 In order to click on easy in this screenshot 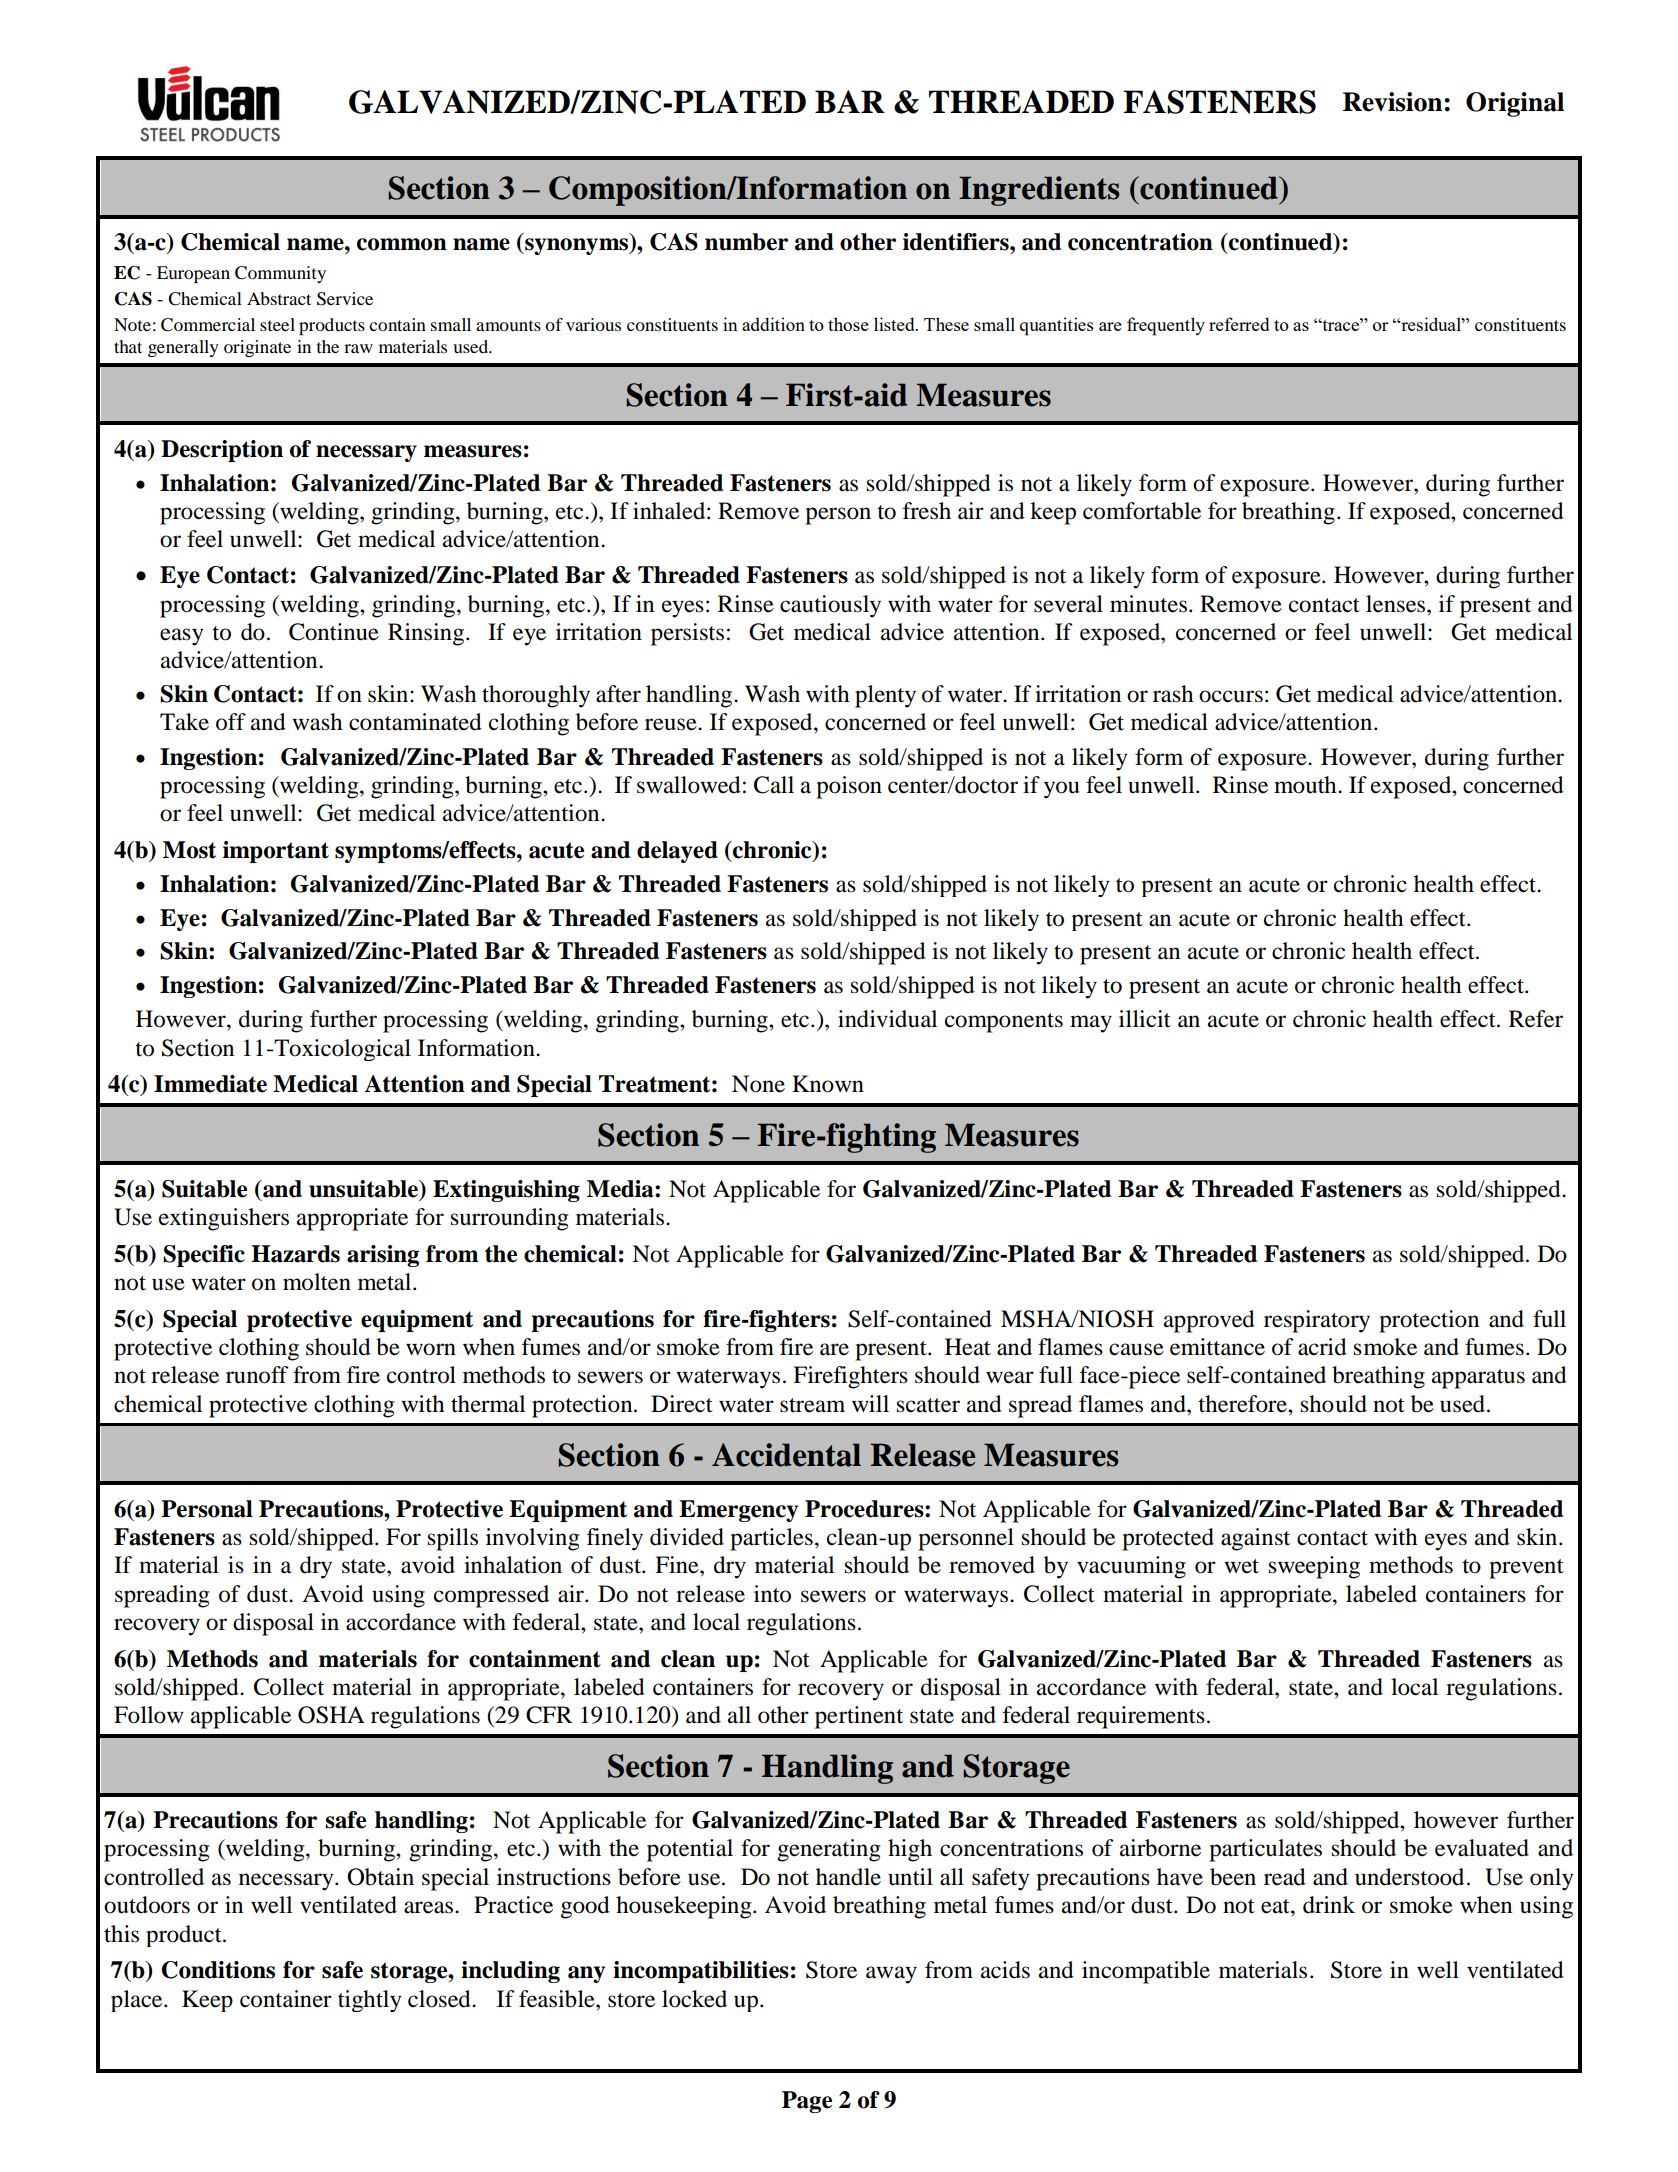, I will do `click(182, 637)`.
